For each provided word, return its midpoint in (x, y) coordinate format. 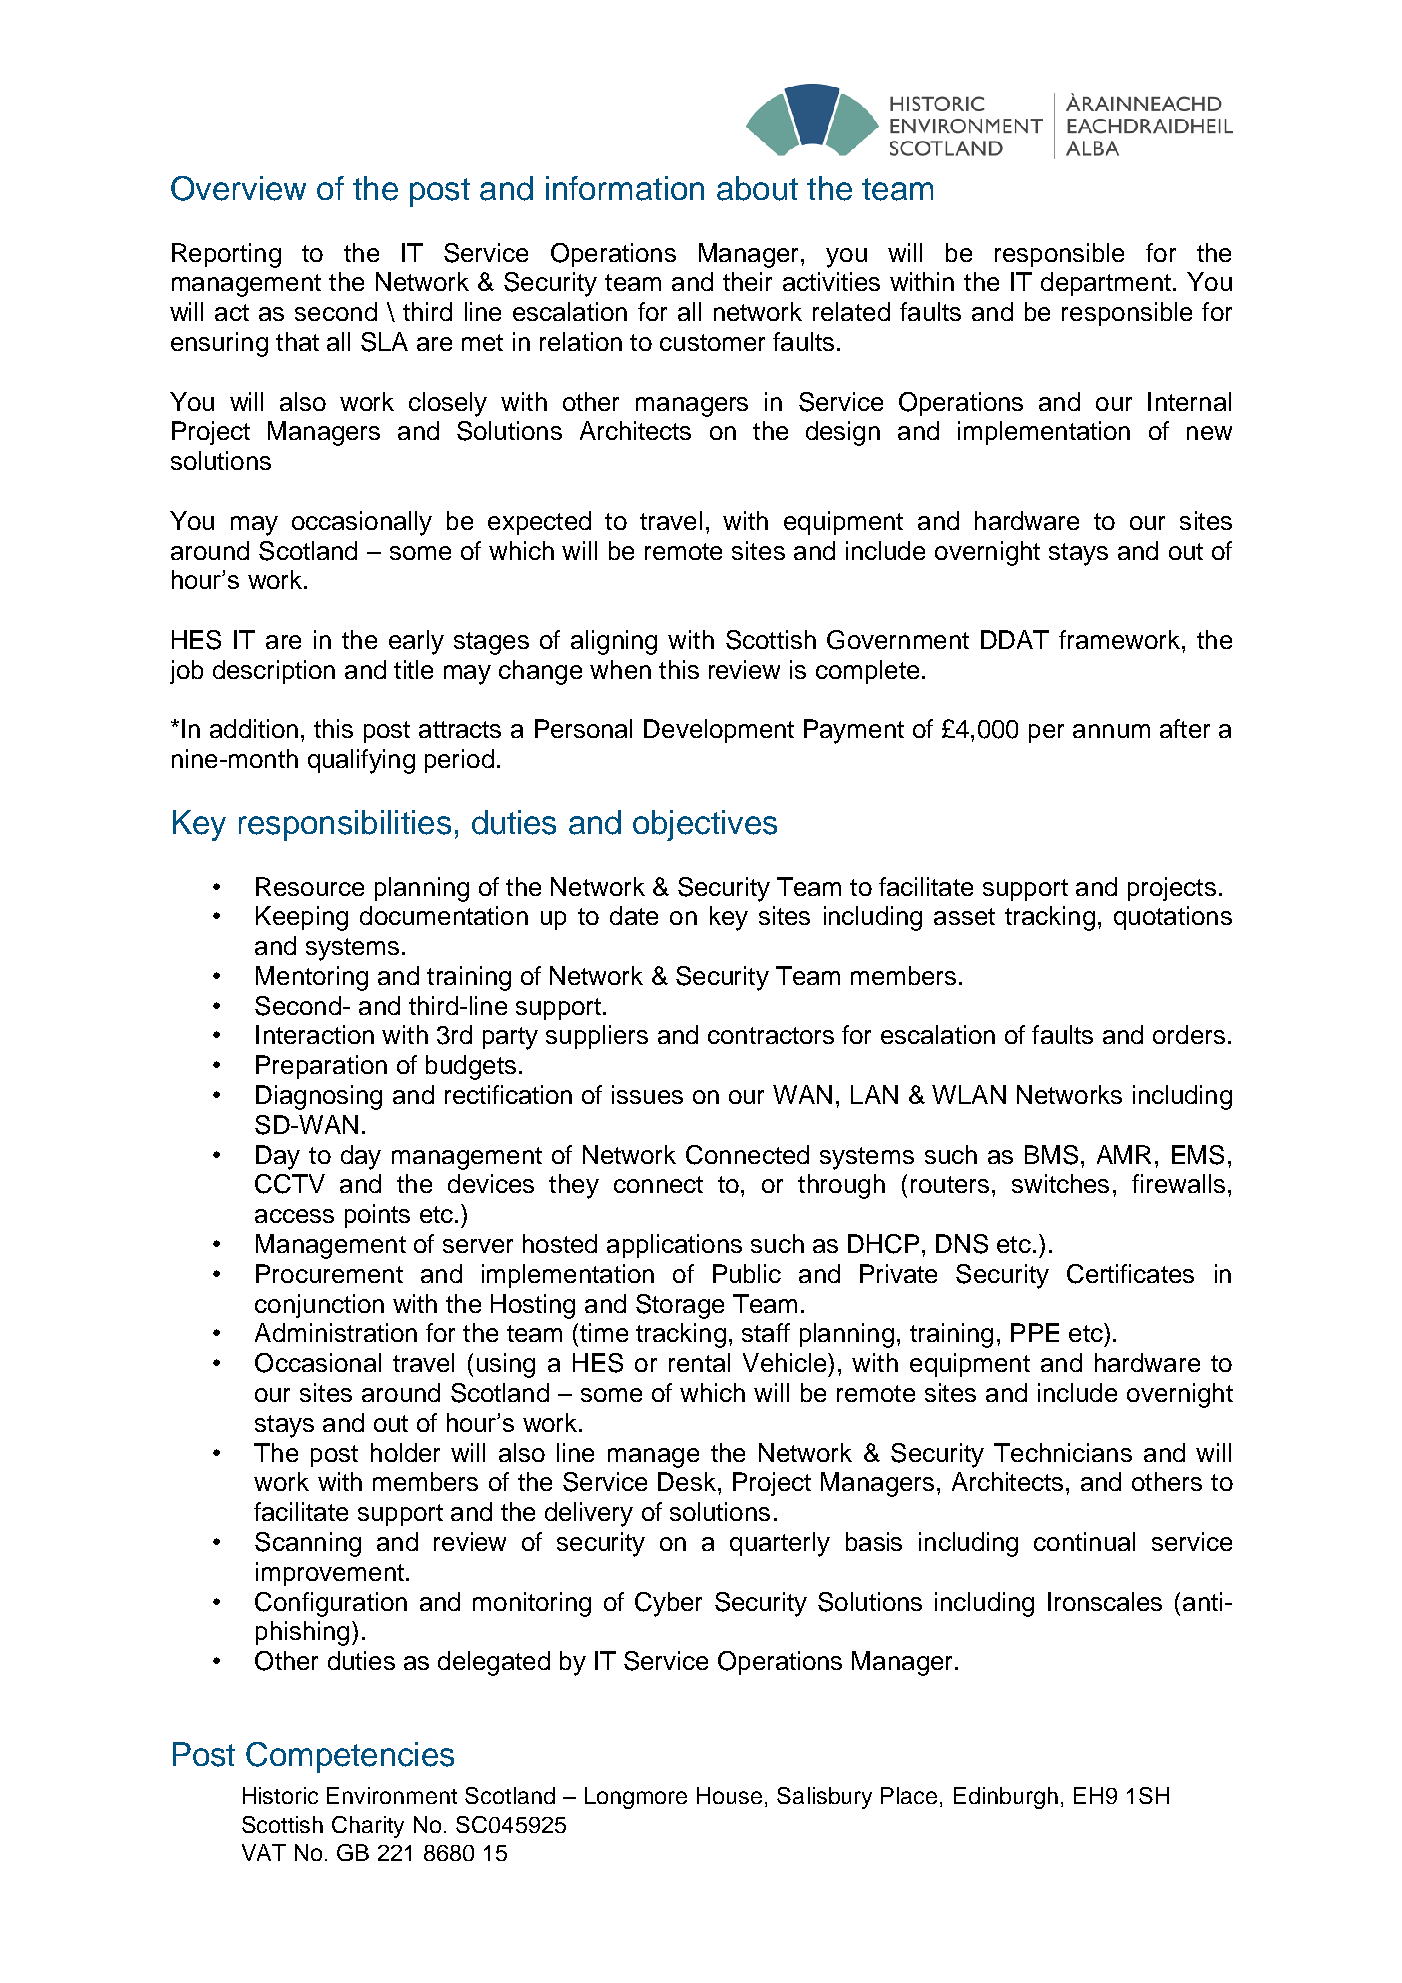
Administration (336, 1332)
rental (699, 1362)
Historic (280, 1795)
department (1106, 284)
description (274, 672)
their (747, 281)
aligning (614, 642)
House (729, 1795)
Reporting (226, 255)
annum (1111, 731)
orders (1189, 1034)
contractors (771, 1035)
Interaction (315, 1034)
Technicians (1063, 1452)
